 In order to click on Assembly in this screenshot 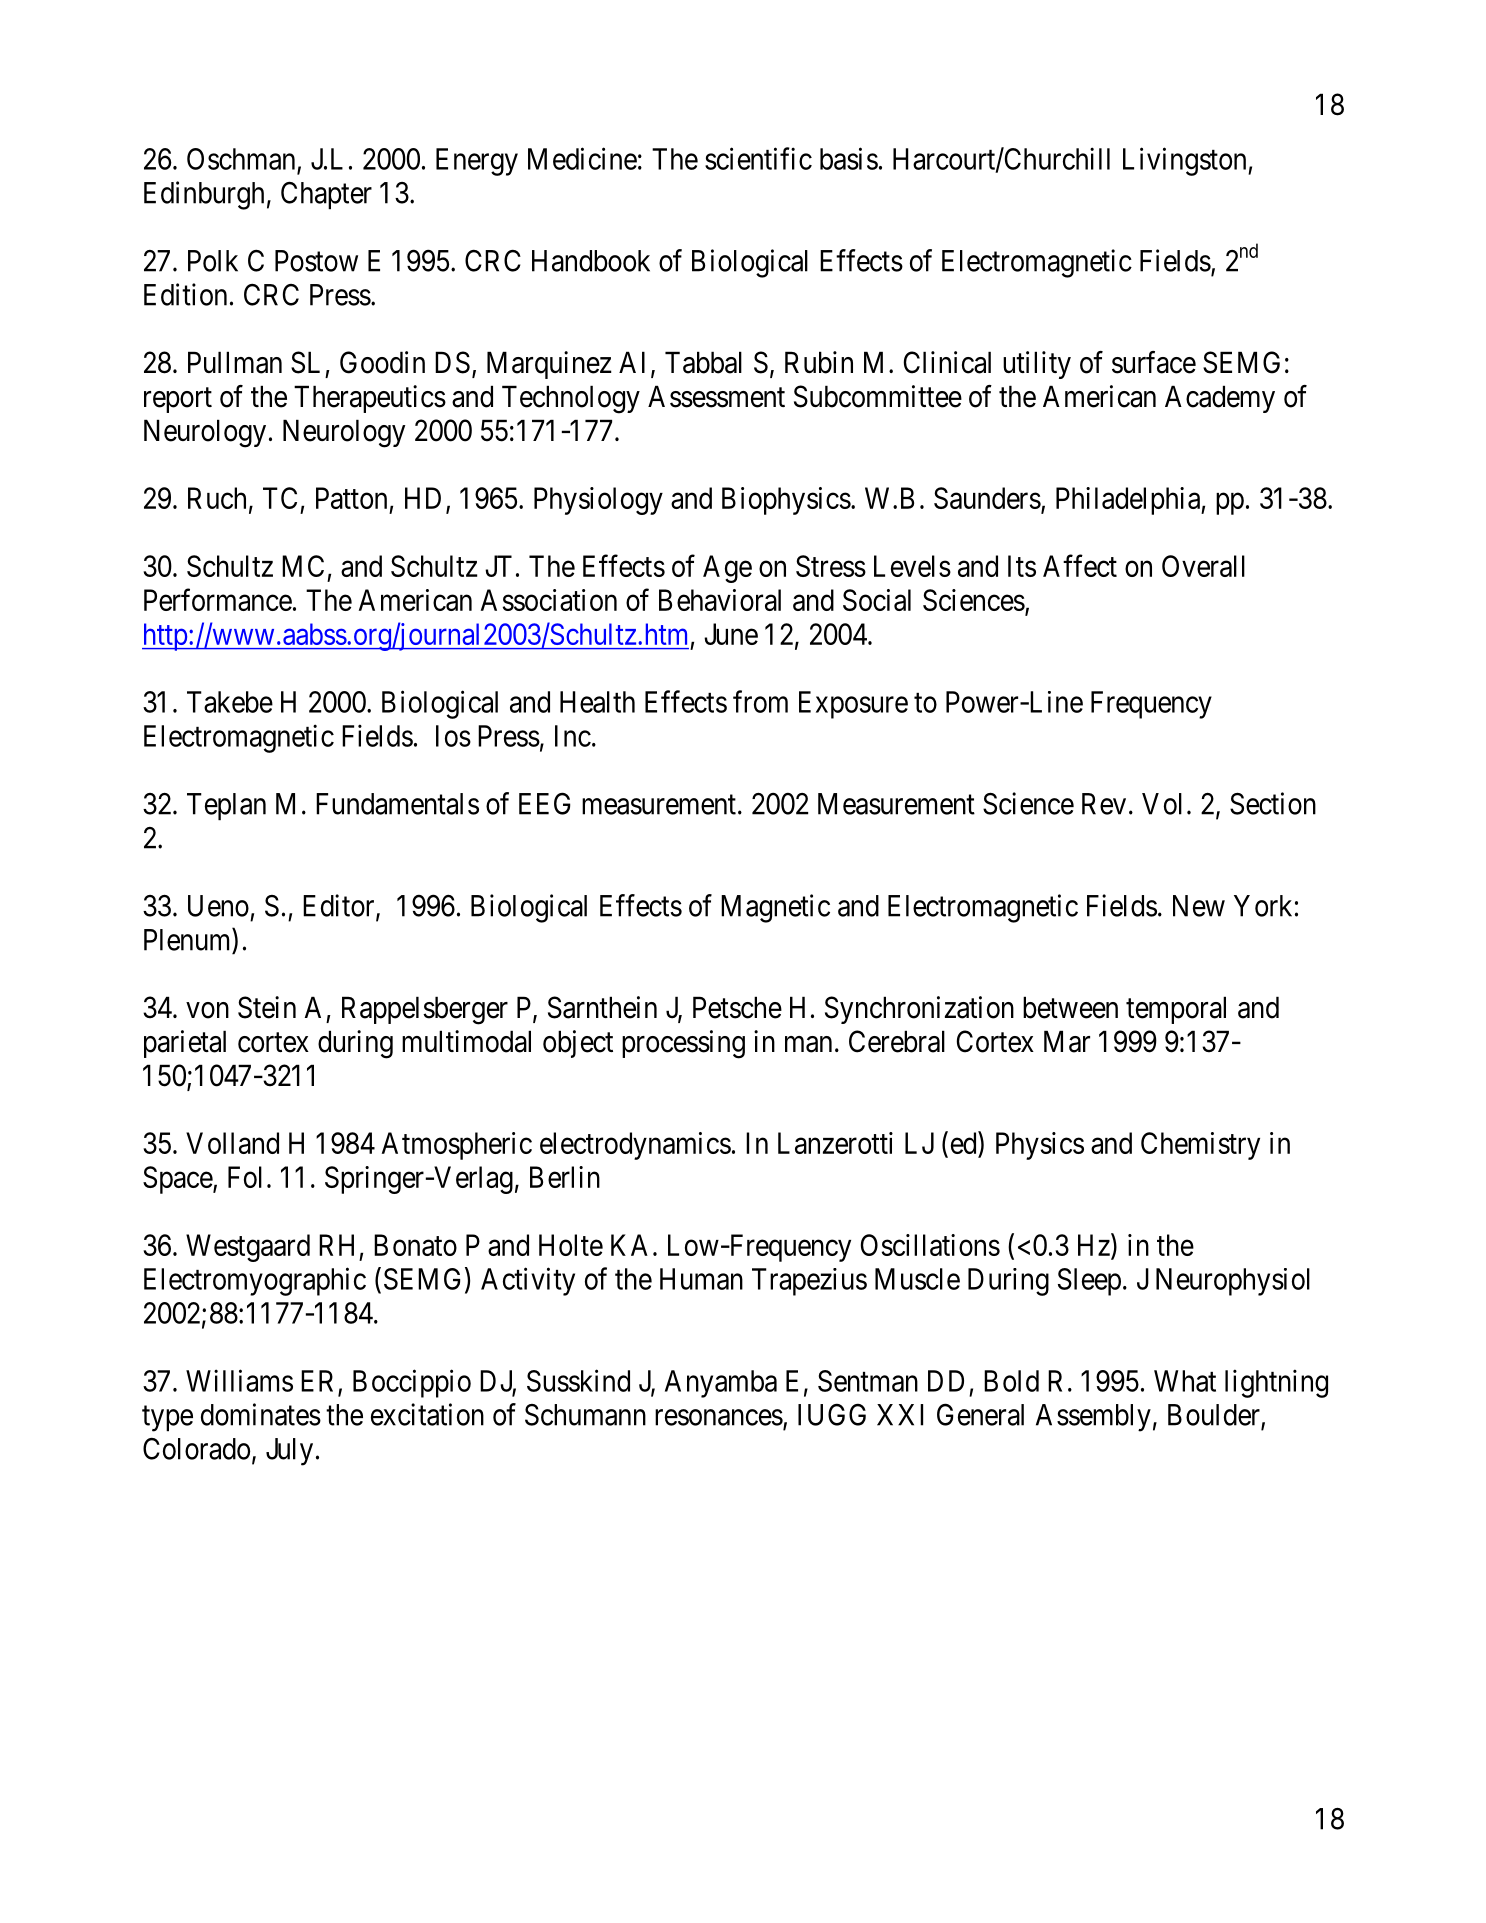, I will do `click(1093, 1418)`.
